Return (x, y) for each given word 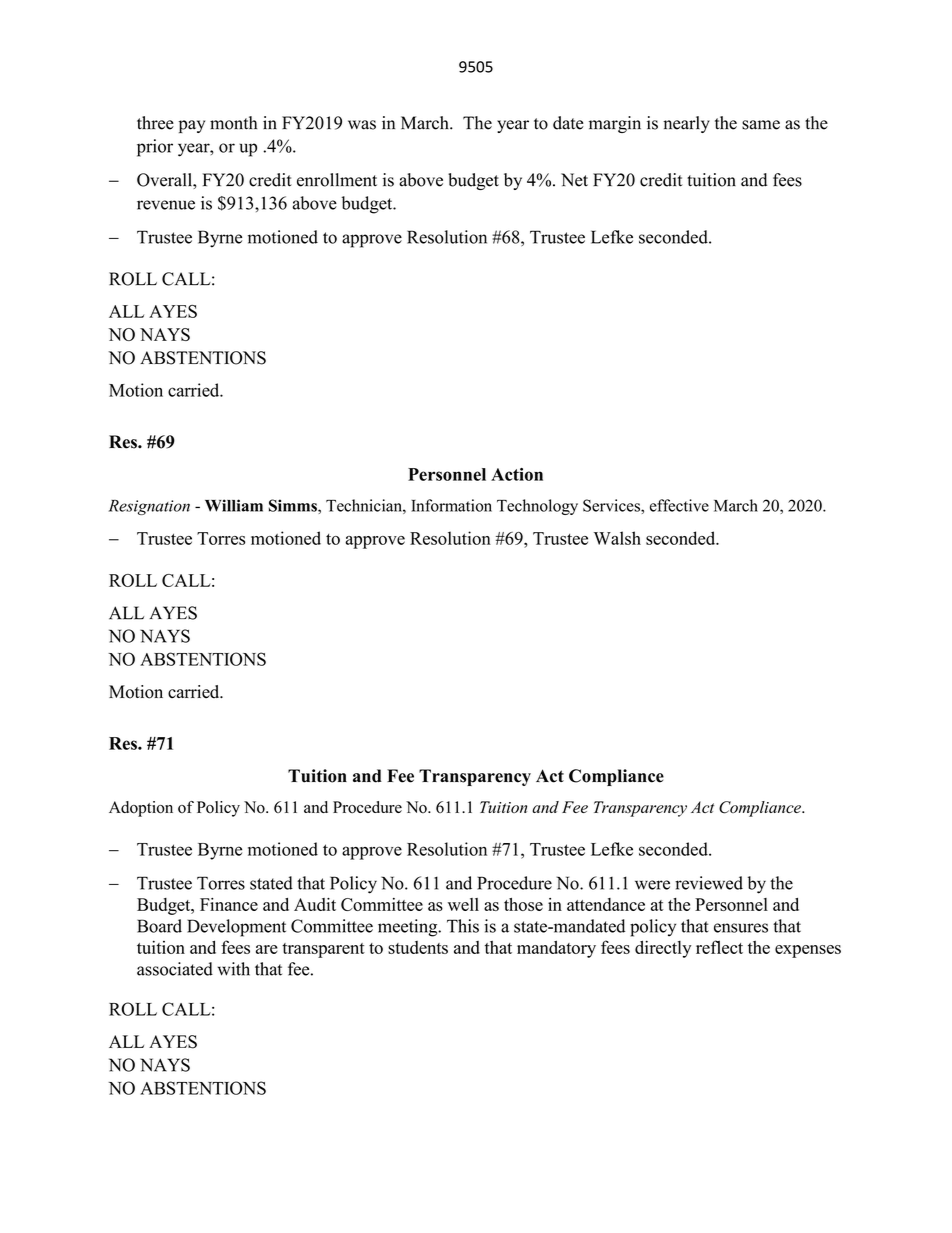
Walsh (617, 538)
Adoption (141, 809)
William (234, 505)
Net (574, 180)
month (233, 123)
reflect (719, 947)
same (761, 125)
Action (517, 474)
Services (612, 505)
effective (679, 505)
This (463, 926)
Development (236, 928)
